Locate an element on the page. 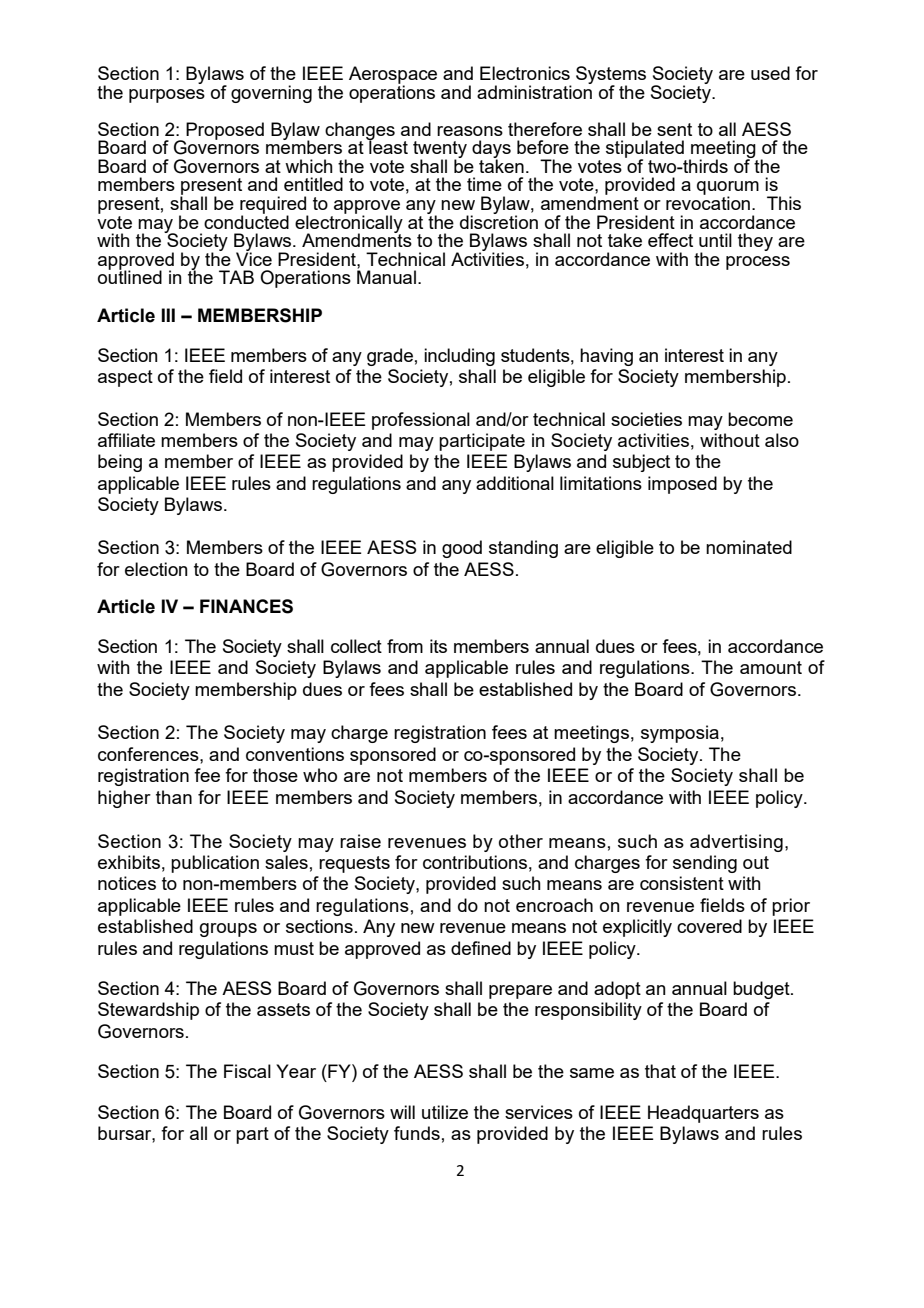 This image has width=924, height=1308. Fiscal is located at coordinates (247, 1071).
